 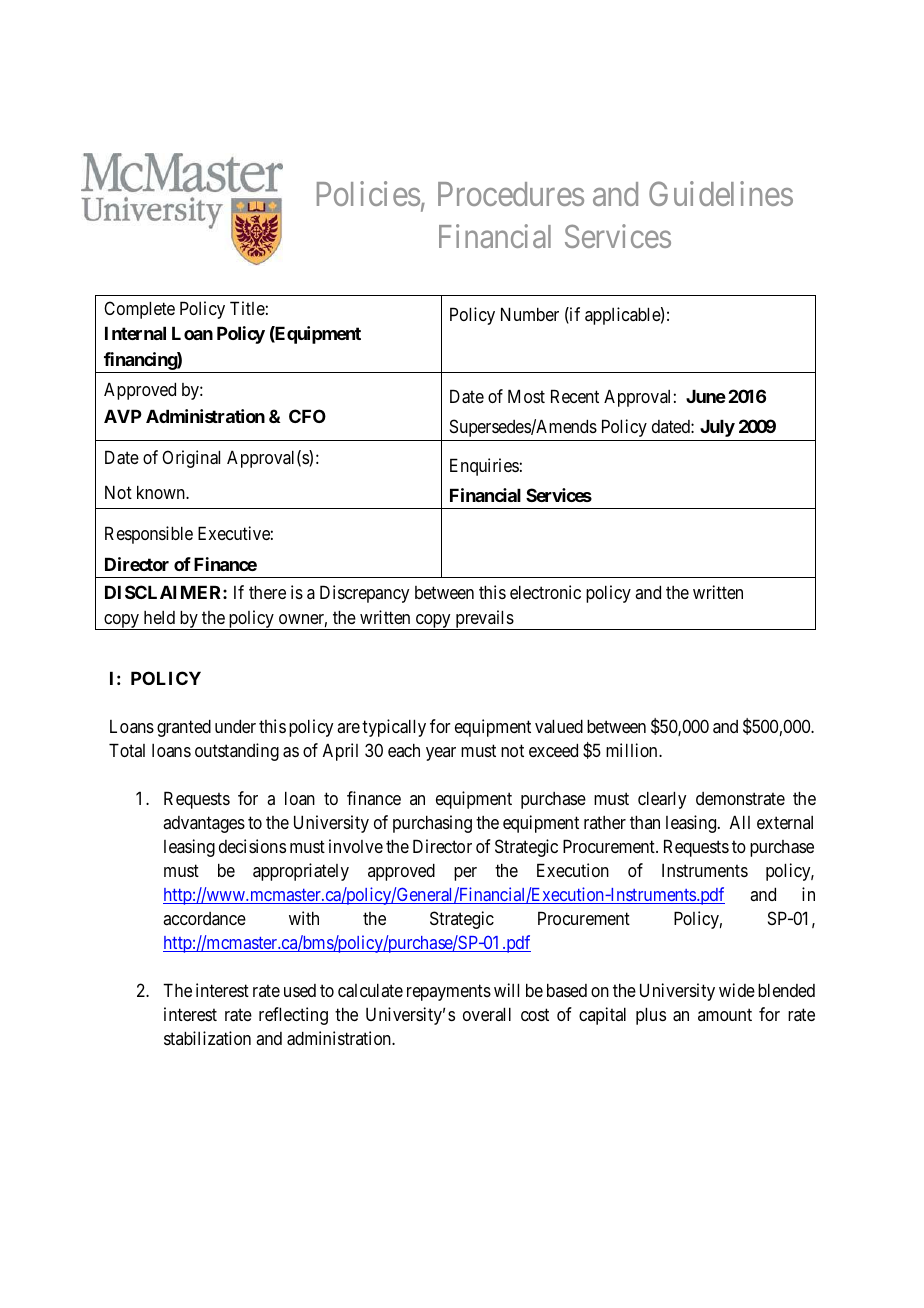 What do you see at coordinates (545, 592) in the image?
I see `electronic` at bounding box center [545, 592].
